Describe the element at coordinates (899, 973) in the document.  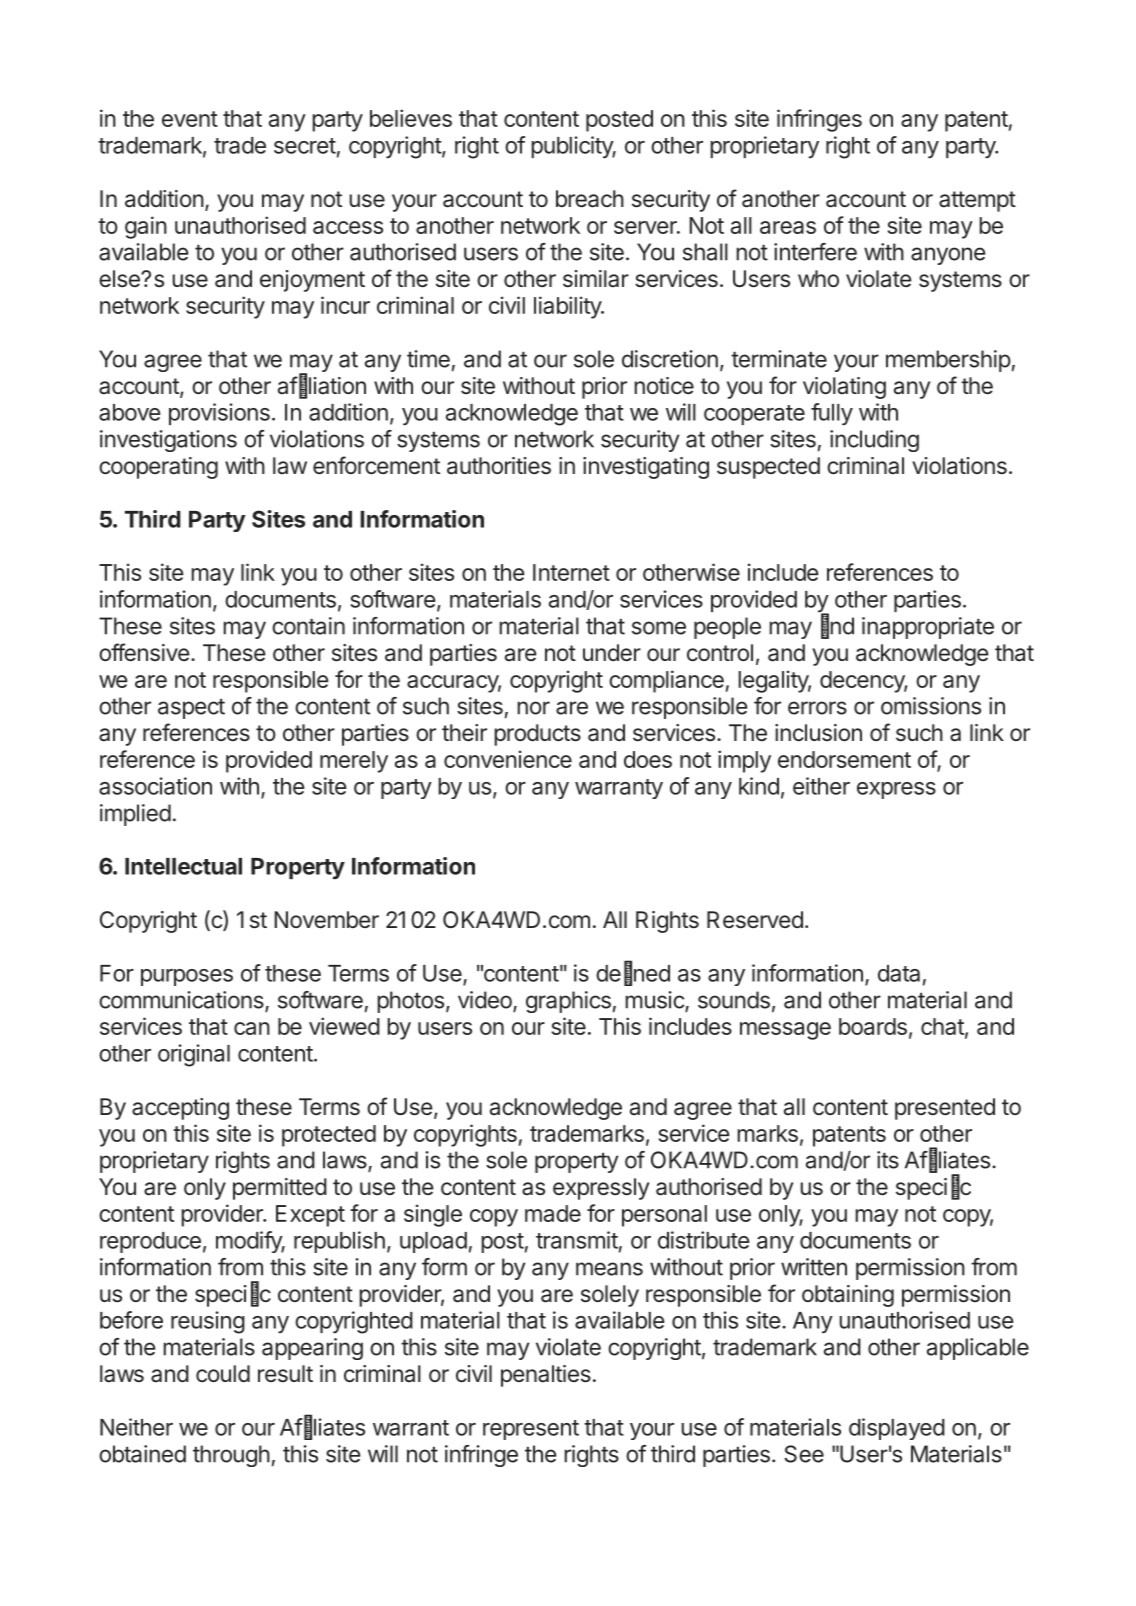
I see `data` at that location.
